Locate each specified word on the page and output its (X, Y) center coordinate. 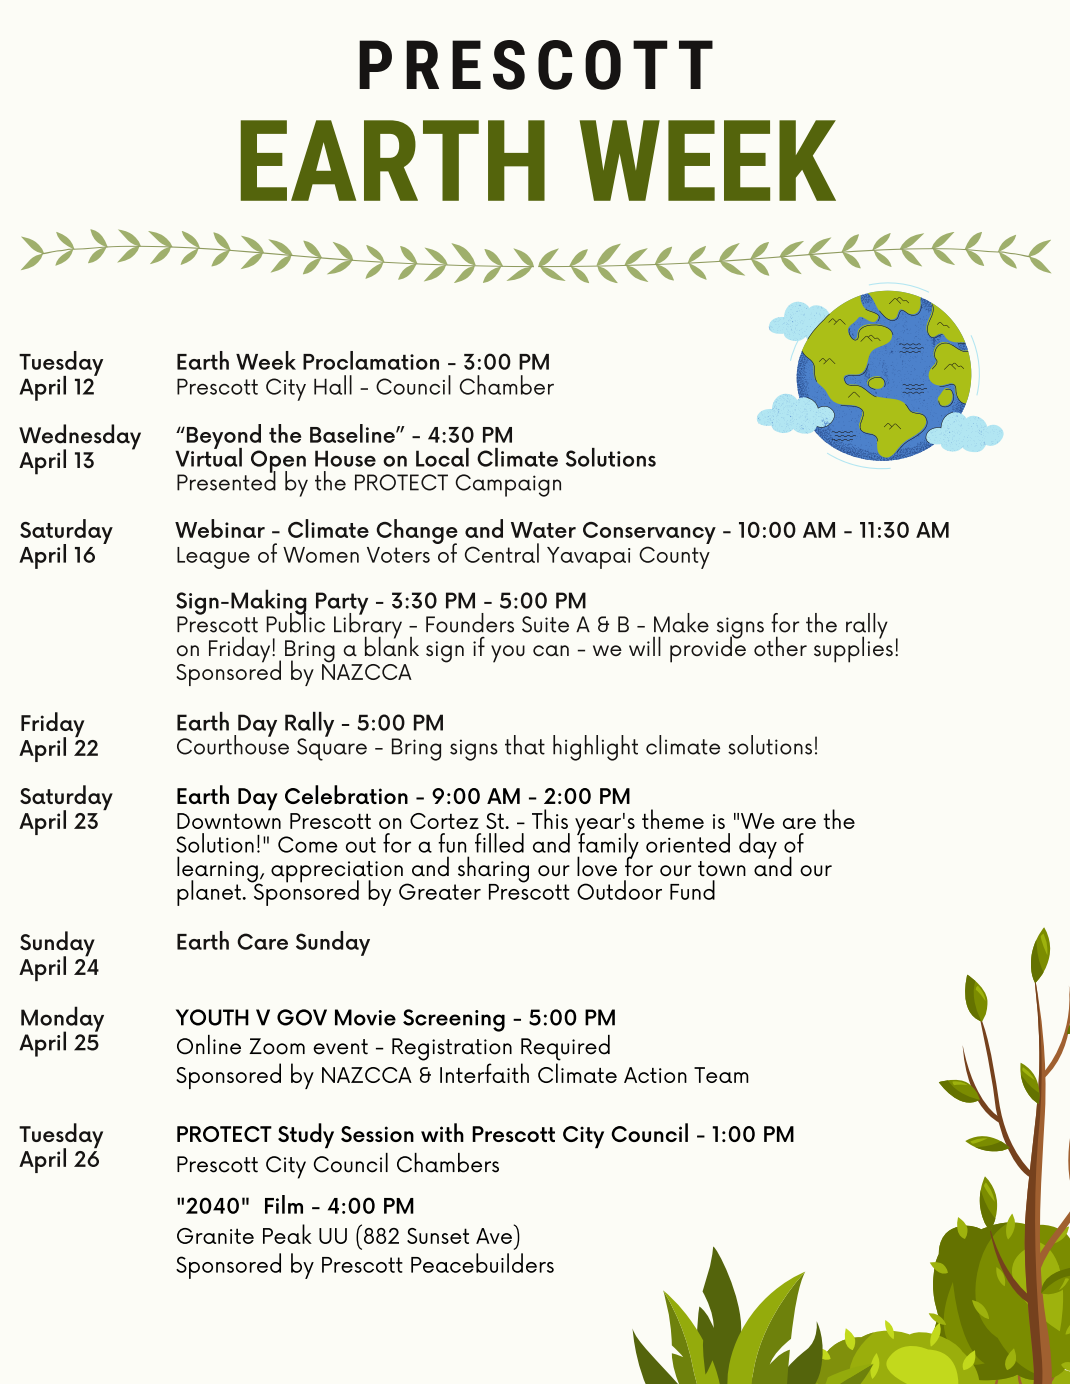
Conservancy (649, 533)
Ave (494, 1236)
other (780, 646)
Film (284, 1204)
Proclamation (371, 360)
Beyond (222, 437)
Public (295, 621)
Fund (692, 890)
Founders (470, 623)
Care (262, 941)
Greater (440, 891)
